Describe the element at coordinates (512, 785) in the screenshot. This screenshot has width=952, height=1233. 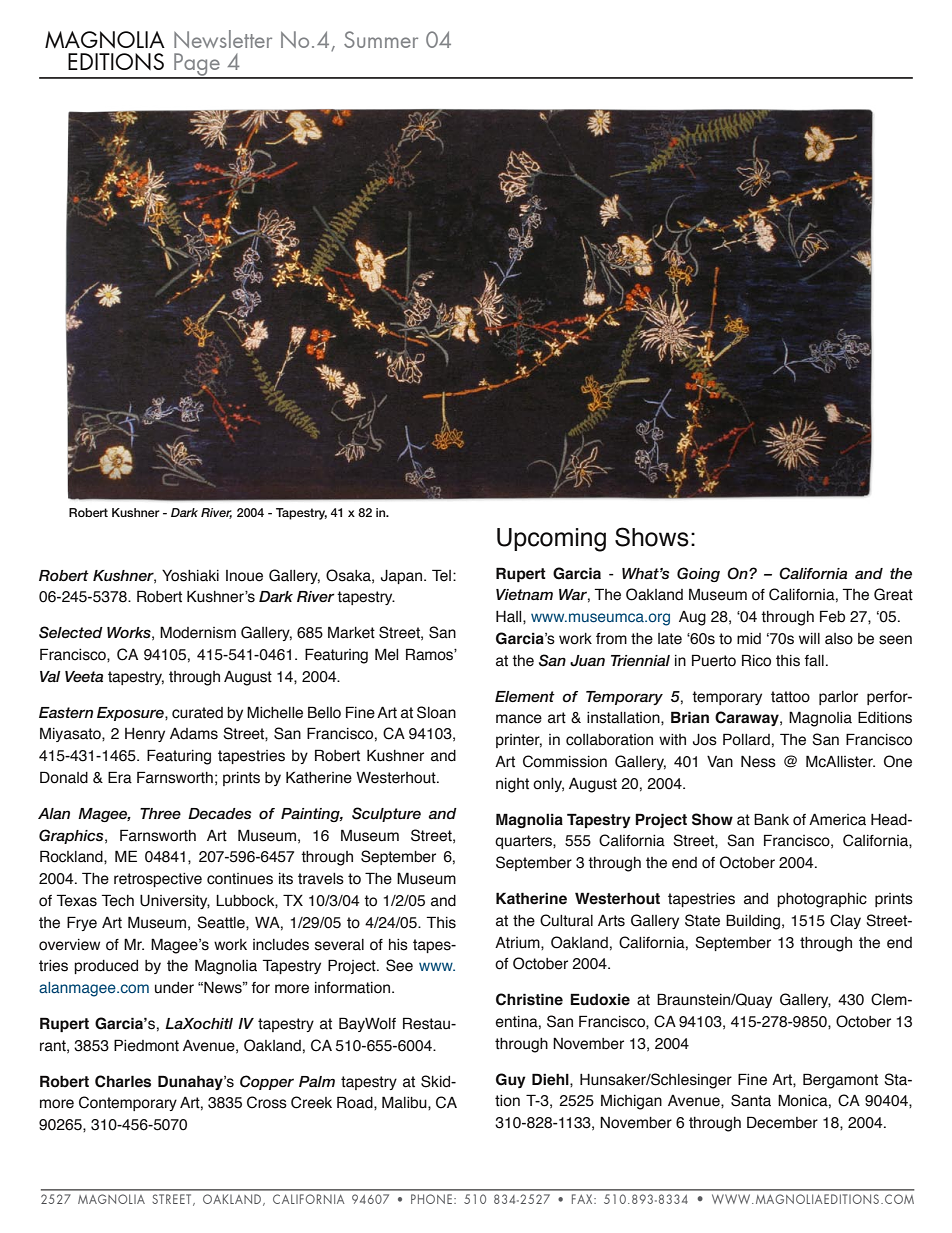
I see `night` at that location.
